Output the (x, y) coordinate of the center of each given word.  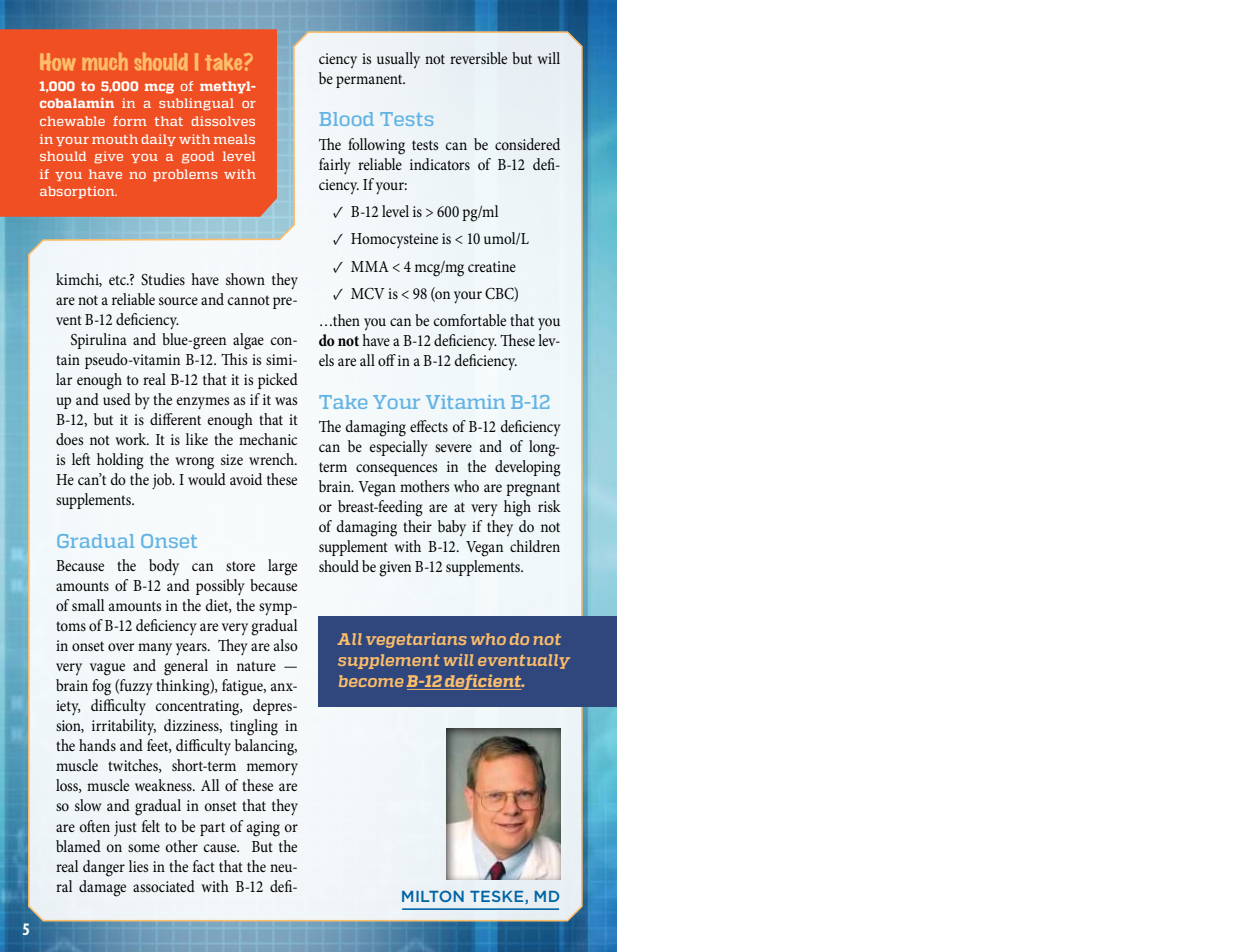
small (88, 605)
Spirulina (99, 341)
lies (138, 866)
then (345, 320)
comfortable (469, 320)
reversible (478, 58)
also (286, 645)
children (535, 546)
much (105, 61)
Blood (346, 119)
